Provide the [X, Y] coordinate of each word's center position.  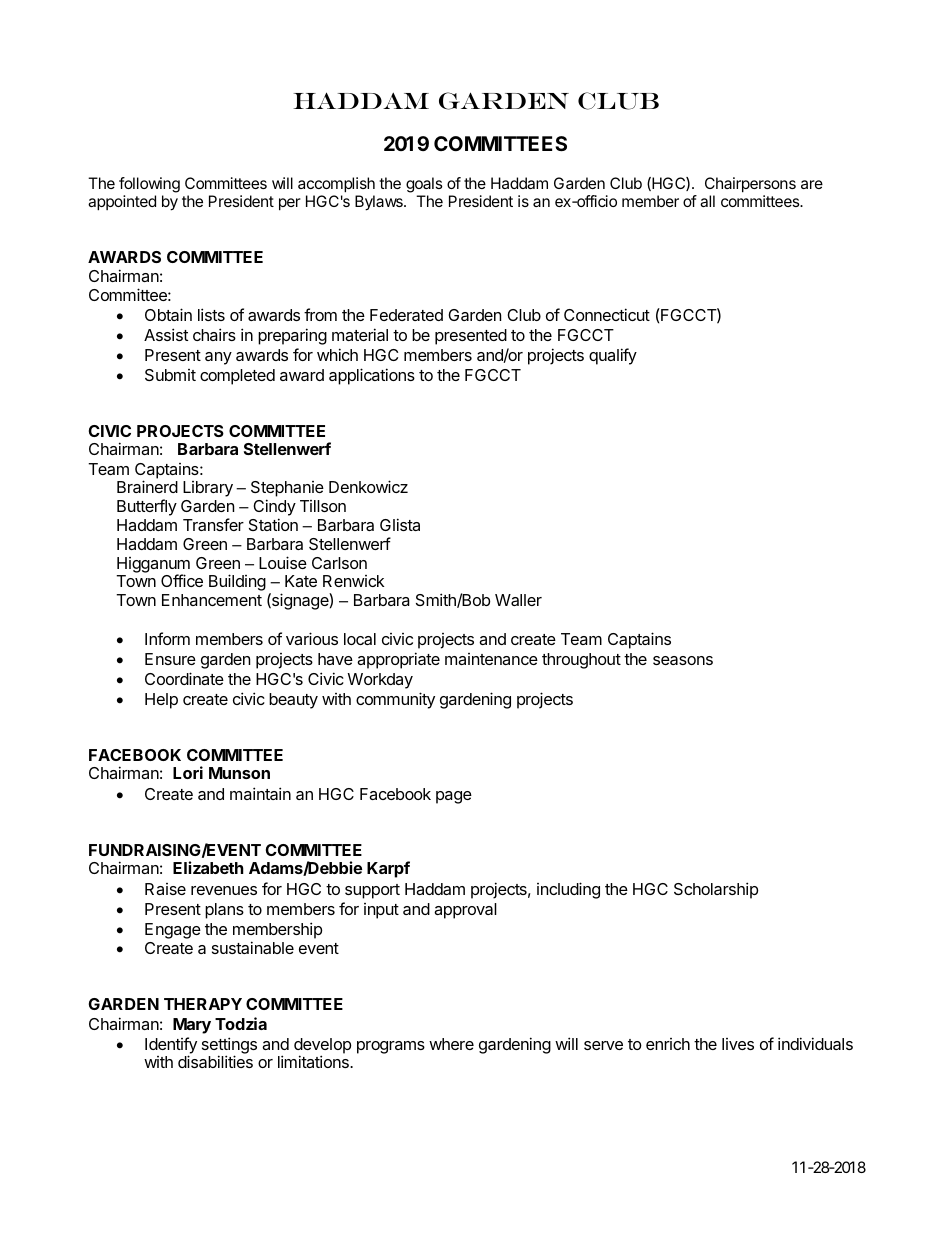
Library [208, 489]
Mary [192, 1026]
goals [424, 186]
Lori [188, 772]
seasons [683, 660]
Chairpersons [750, 186]
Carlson [339, 563]
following [149, 186]
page [454, 797]
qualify [613, 356]
